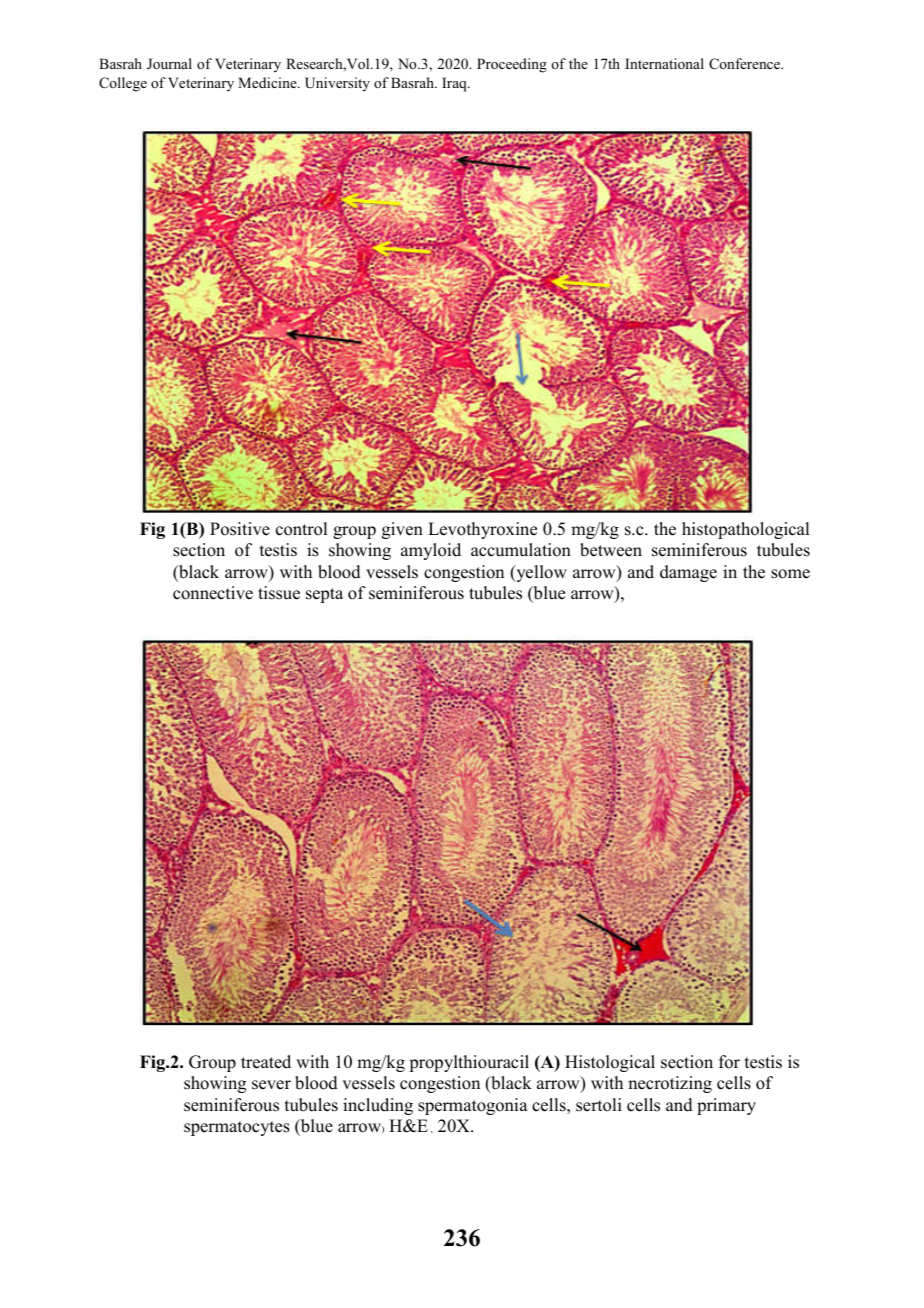 The image size is (924, 1308). What do you see at coordinates (169, 64) in the screenshot?
I see `Journal` at bounding box center [169, 64].
